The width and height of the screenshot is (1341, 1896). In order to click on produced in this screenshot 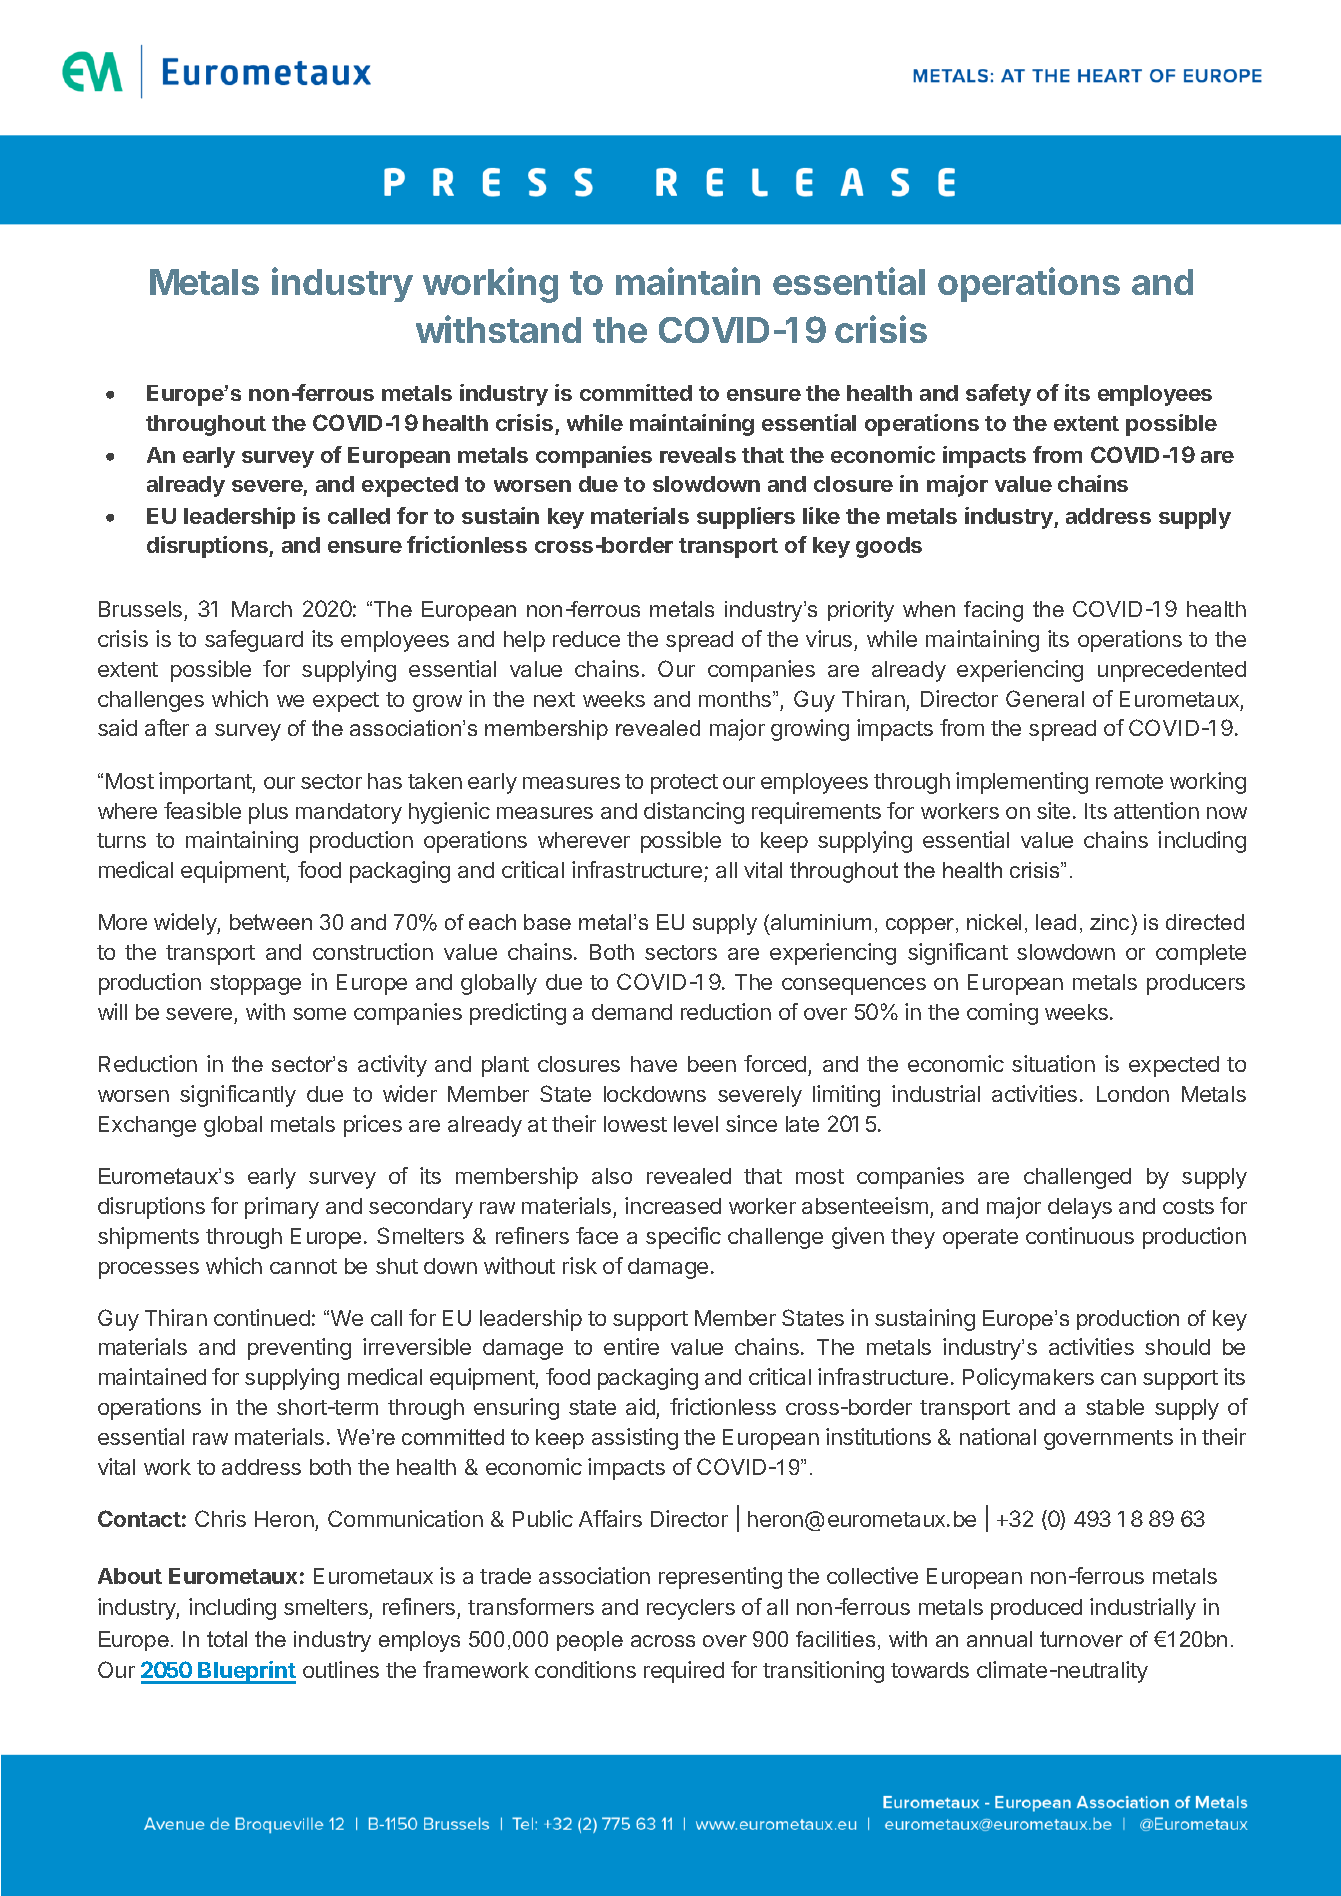, I will do `click(1036, 1609)`.
